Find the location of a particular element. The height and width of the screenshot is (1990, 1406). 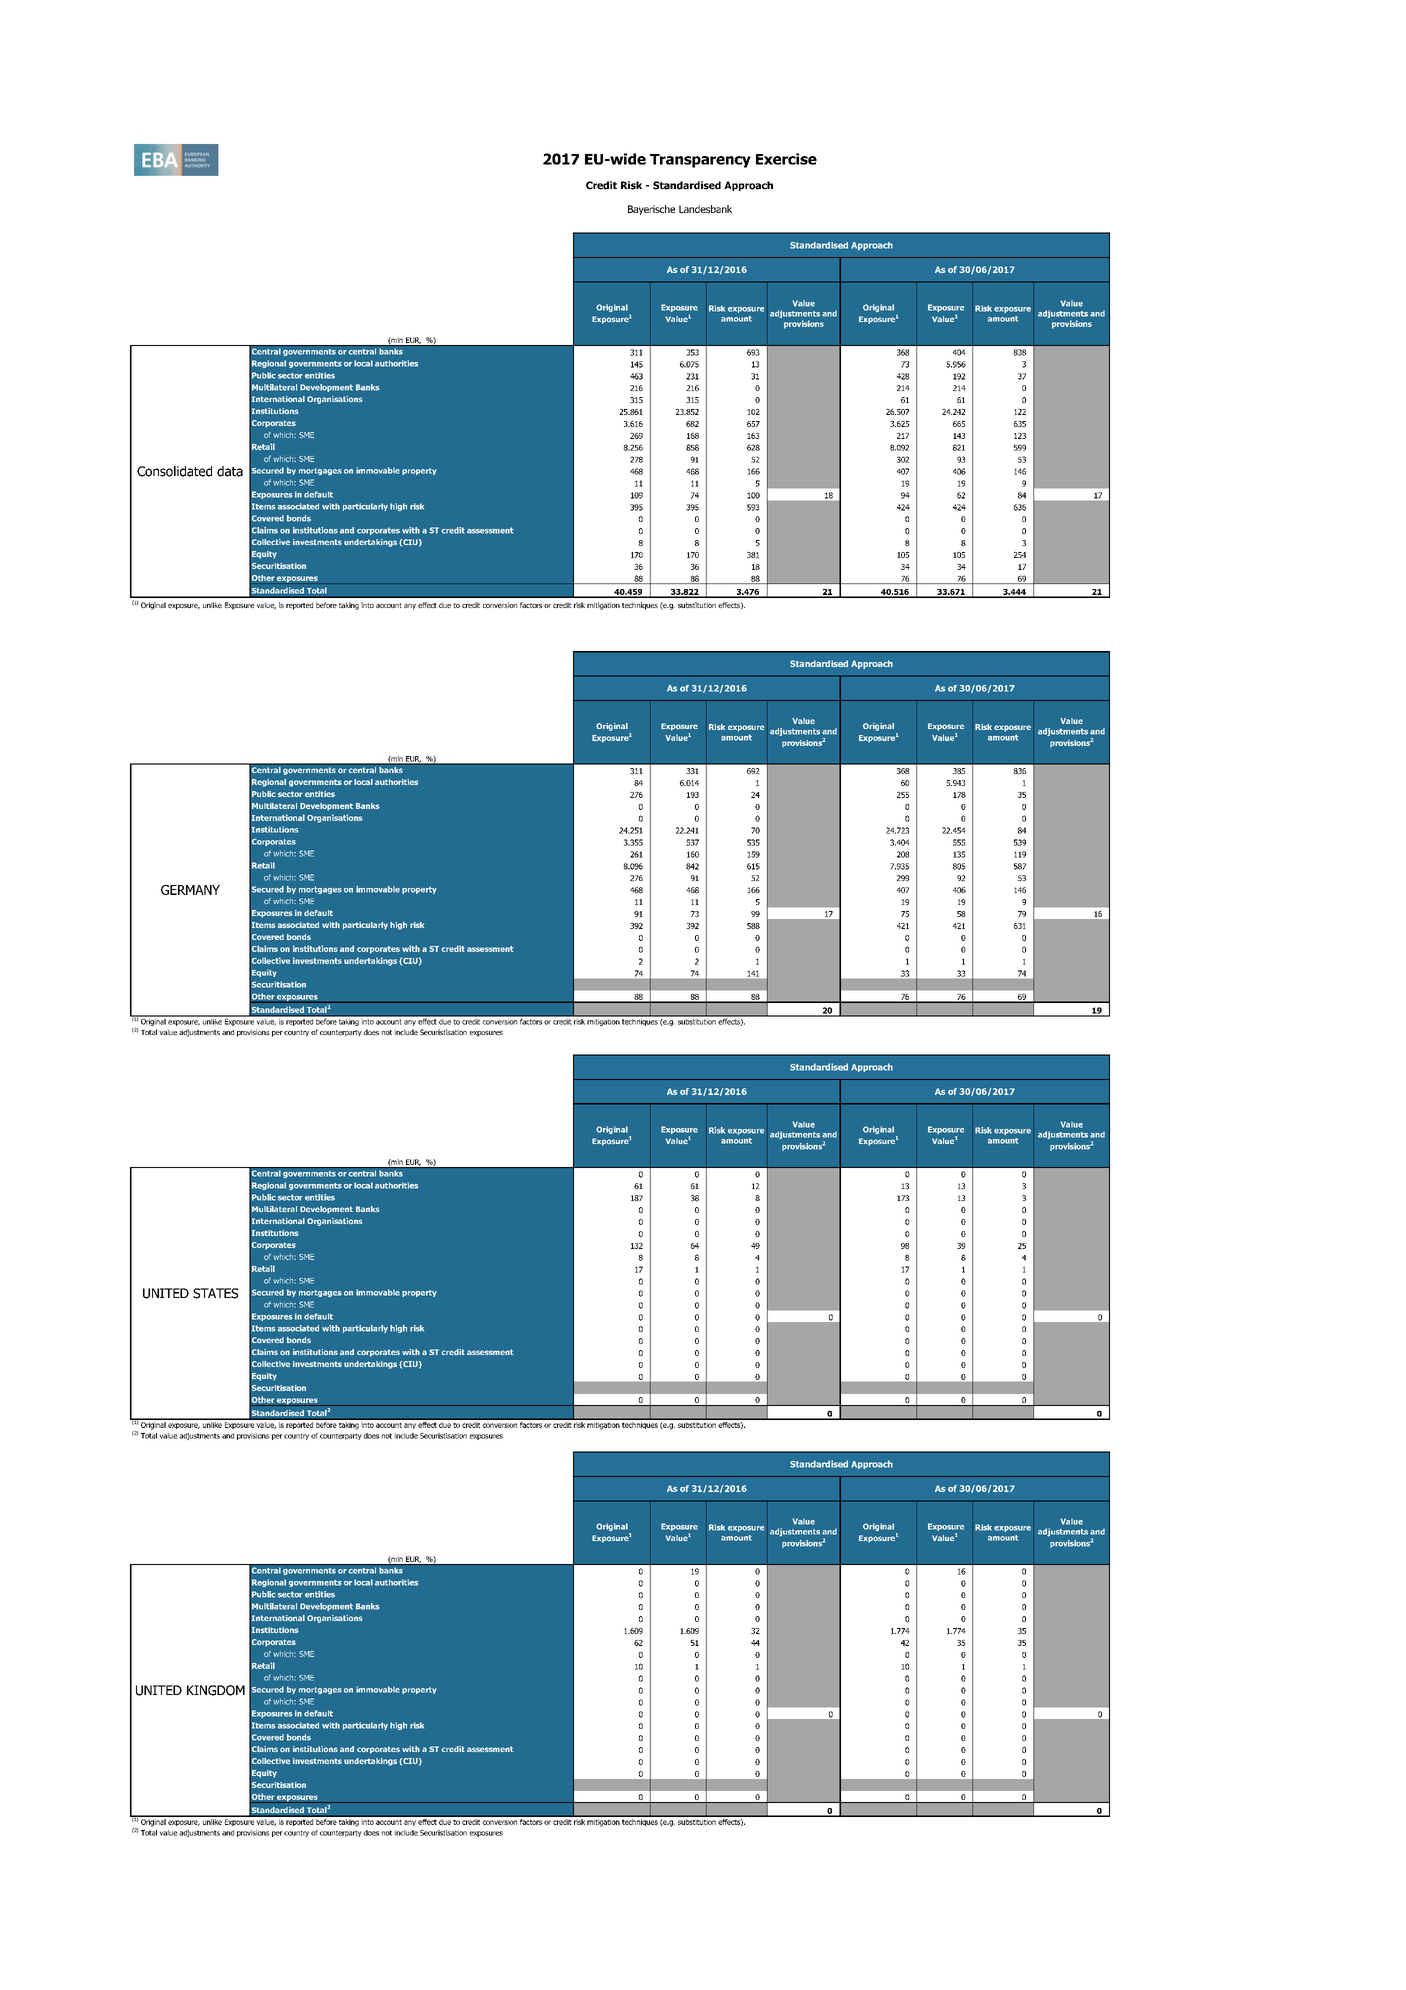

GERMANY is located at coordinates (190, 890).
